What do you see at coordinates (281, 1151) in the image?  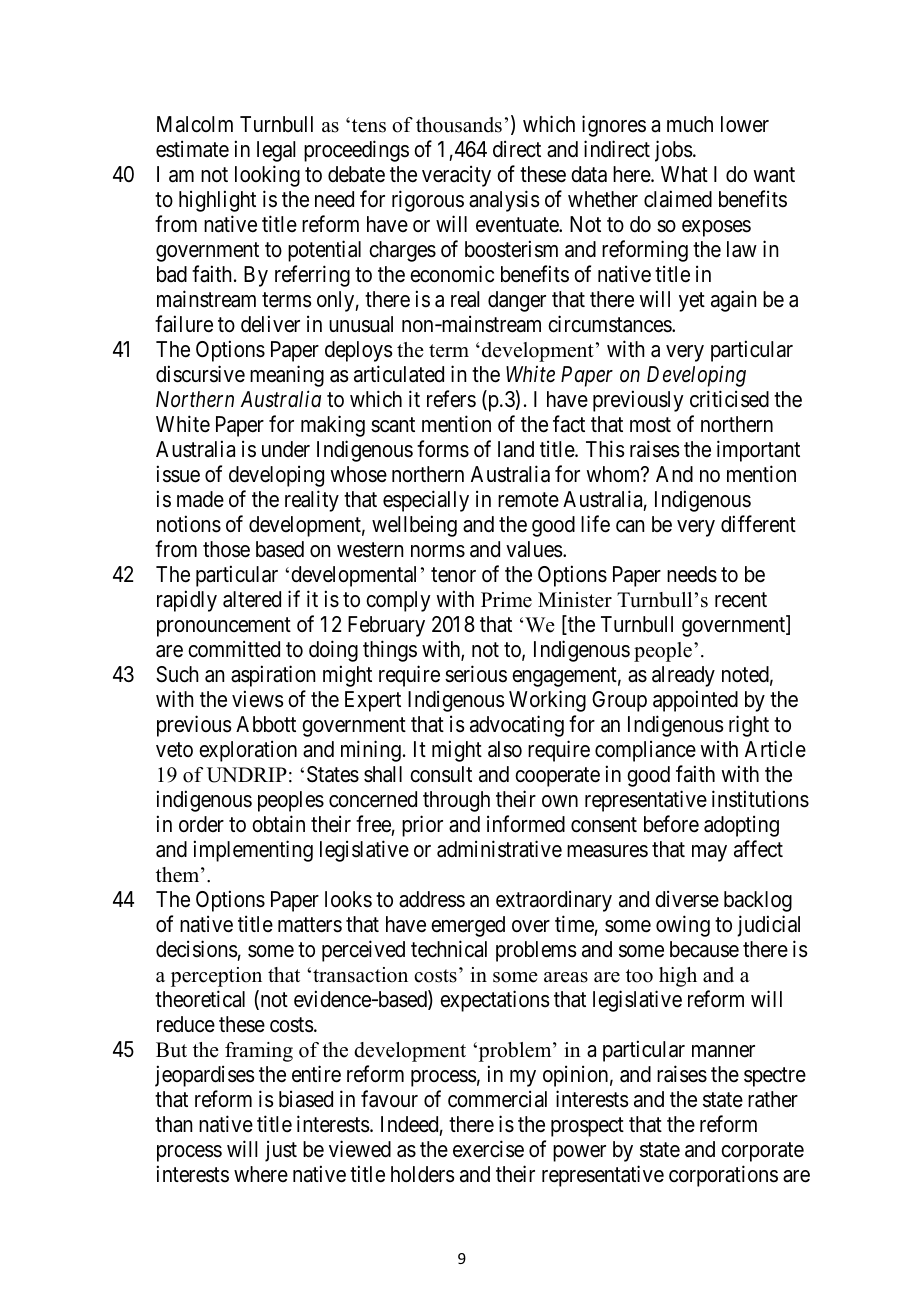 I see `just` at bounding box center [281, 1151].
